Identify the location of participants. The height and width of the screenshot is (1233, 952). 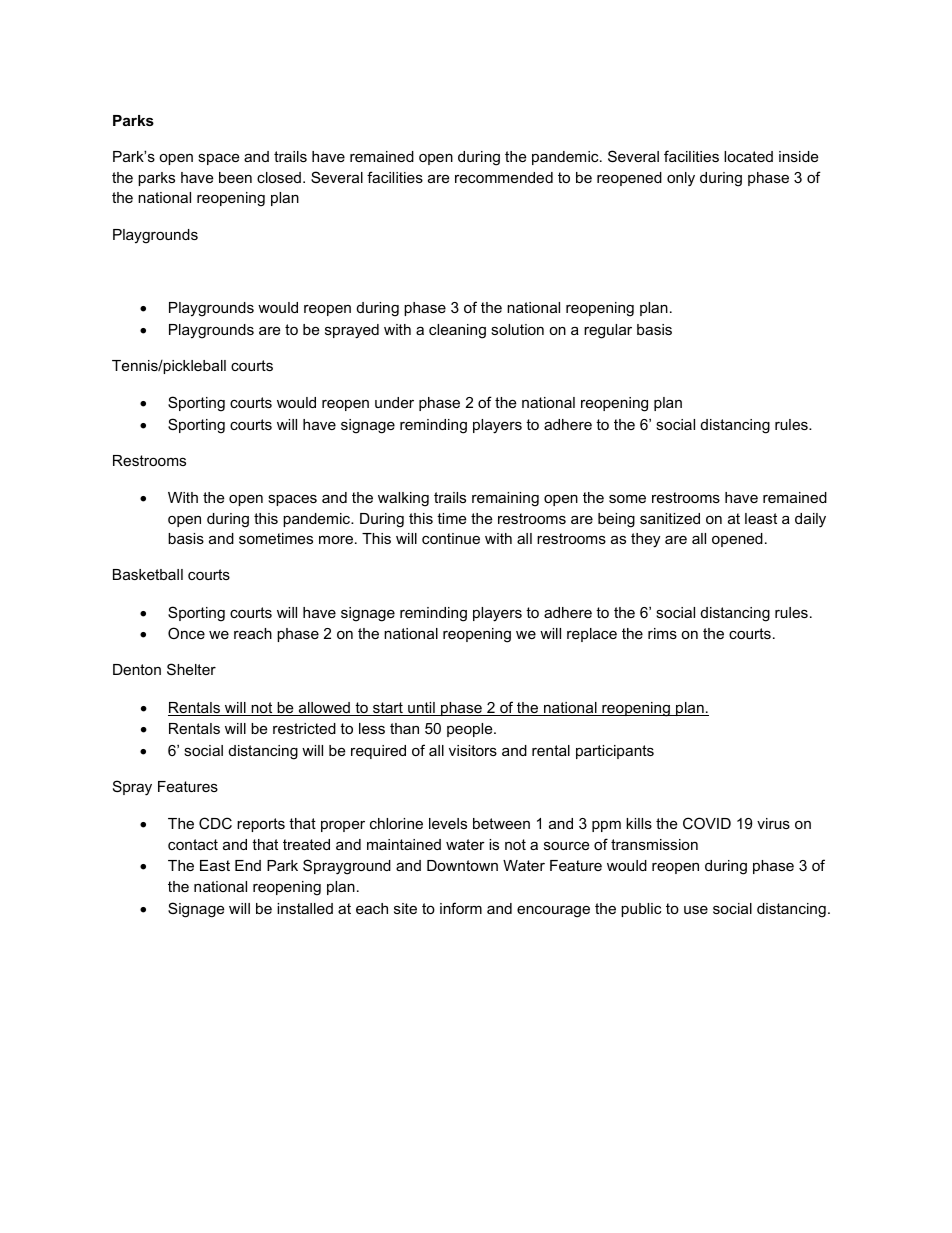
(615, 752).
